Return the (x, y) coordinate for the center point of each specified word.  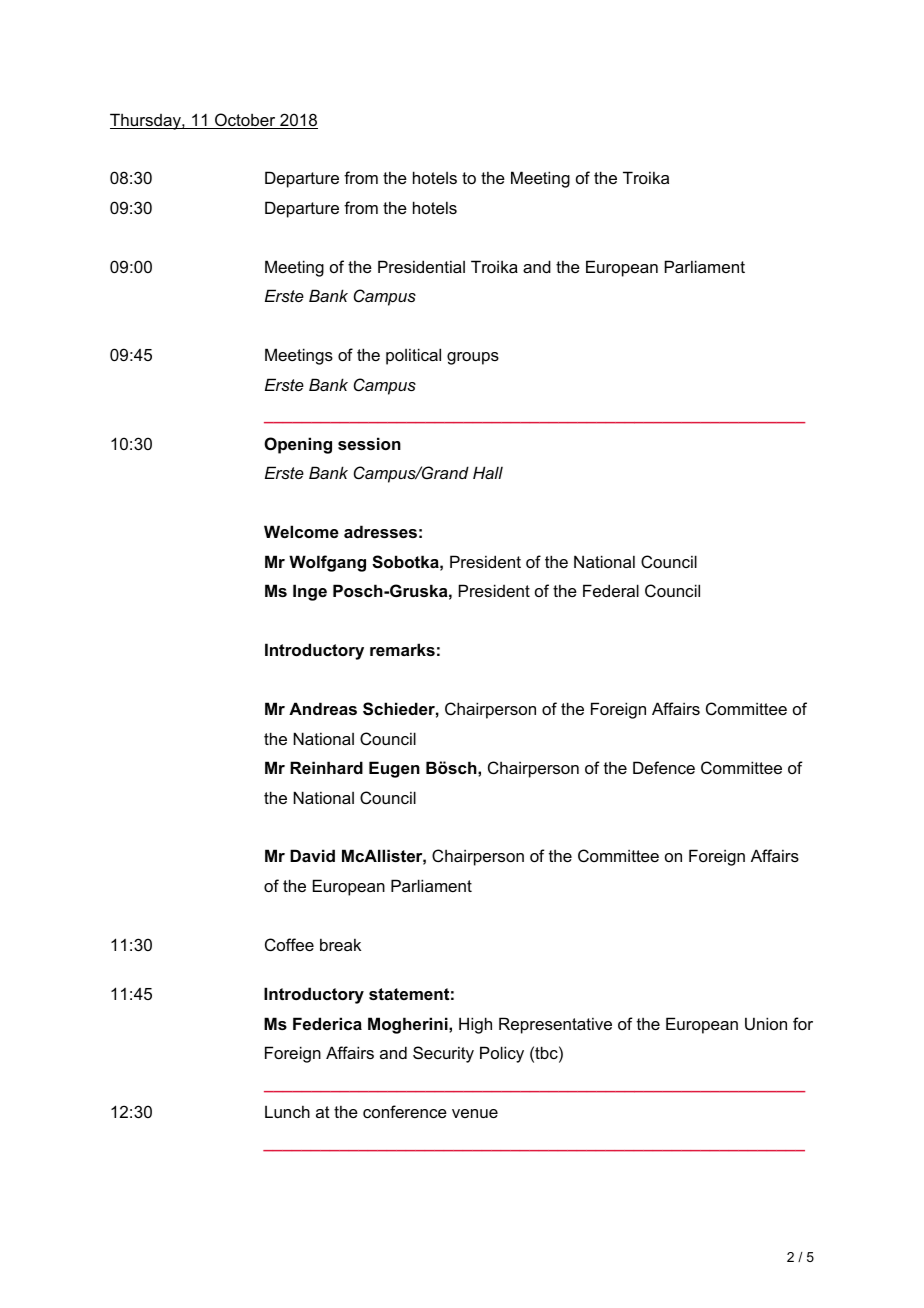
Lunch (287, 1111)
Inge (310, 592)
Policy (502, 1054)
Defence (664, 767)
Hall (488, 472)
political (413, 356)
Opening (298, 445)
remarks (402, 649)
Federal (611, 590)
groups (473, 358)
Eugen (394, 769)
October (245, 121)
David (312, 855)
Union (766, 1023)
